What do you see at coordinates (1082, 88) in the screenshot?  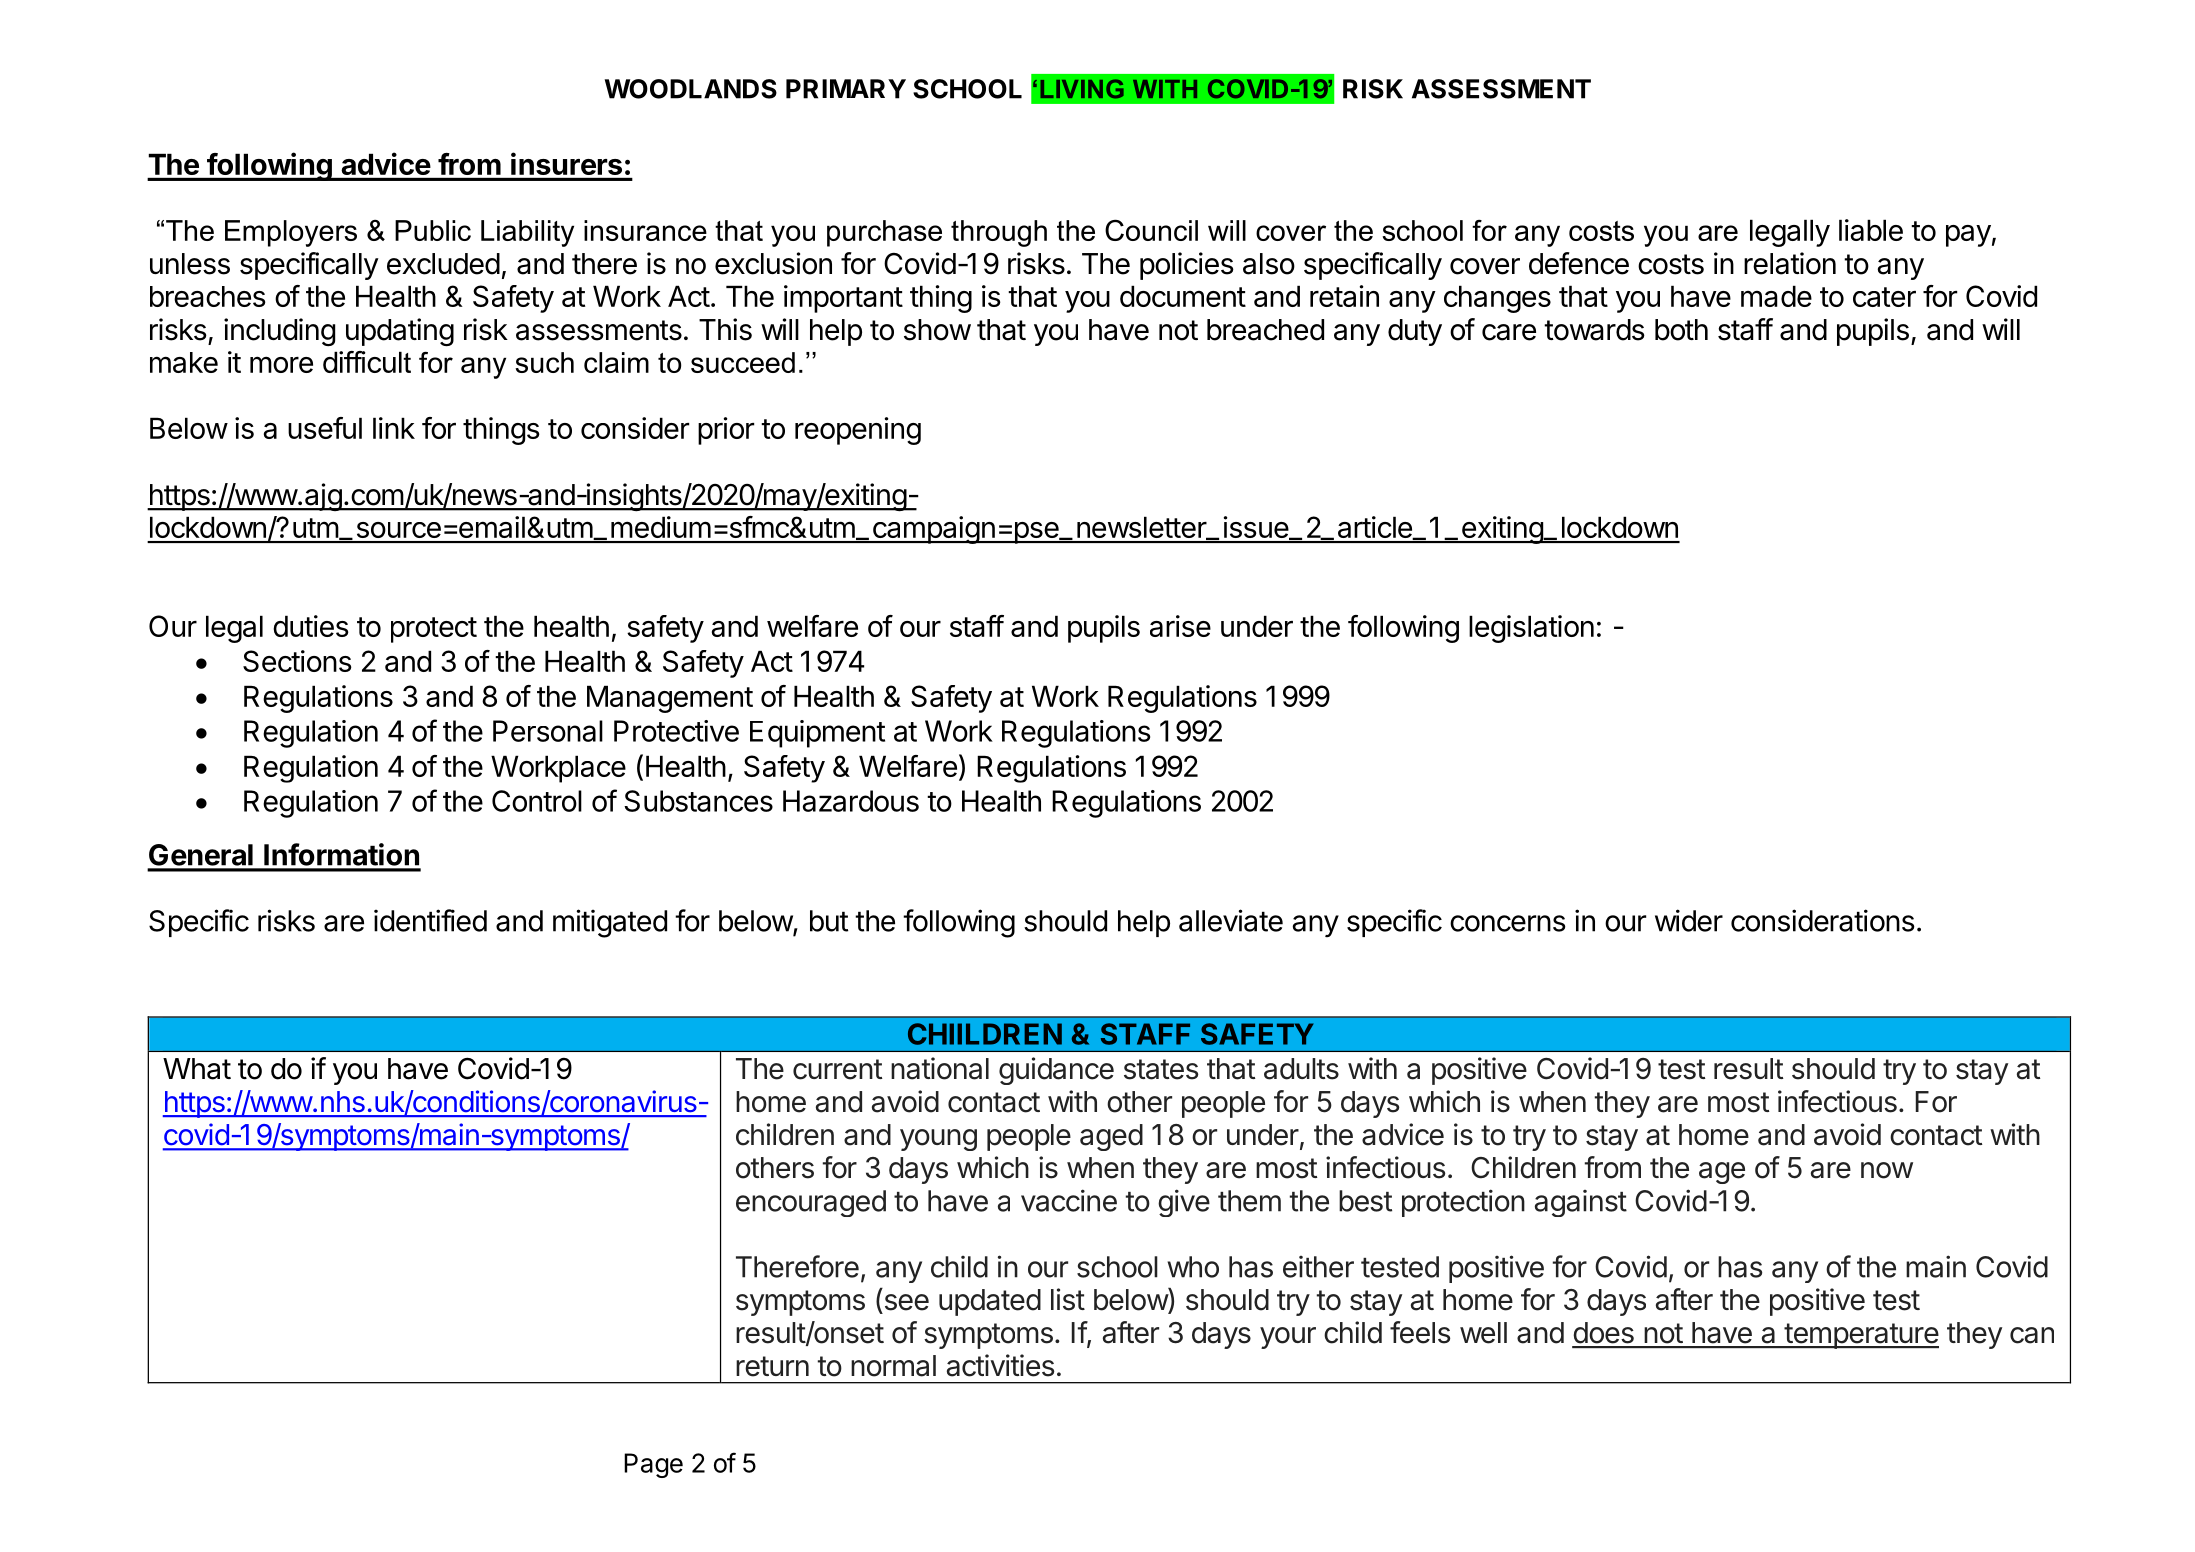 I see `LIVING` at bounding box center [1082, 88].
